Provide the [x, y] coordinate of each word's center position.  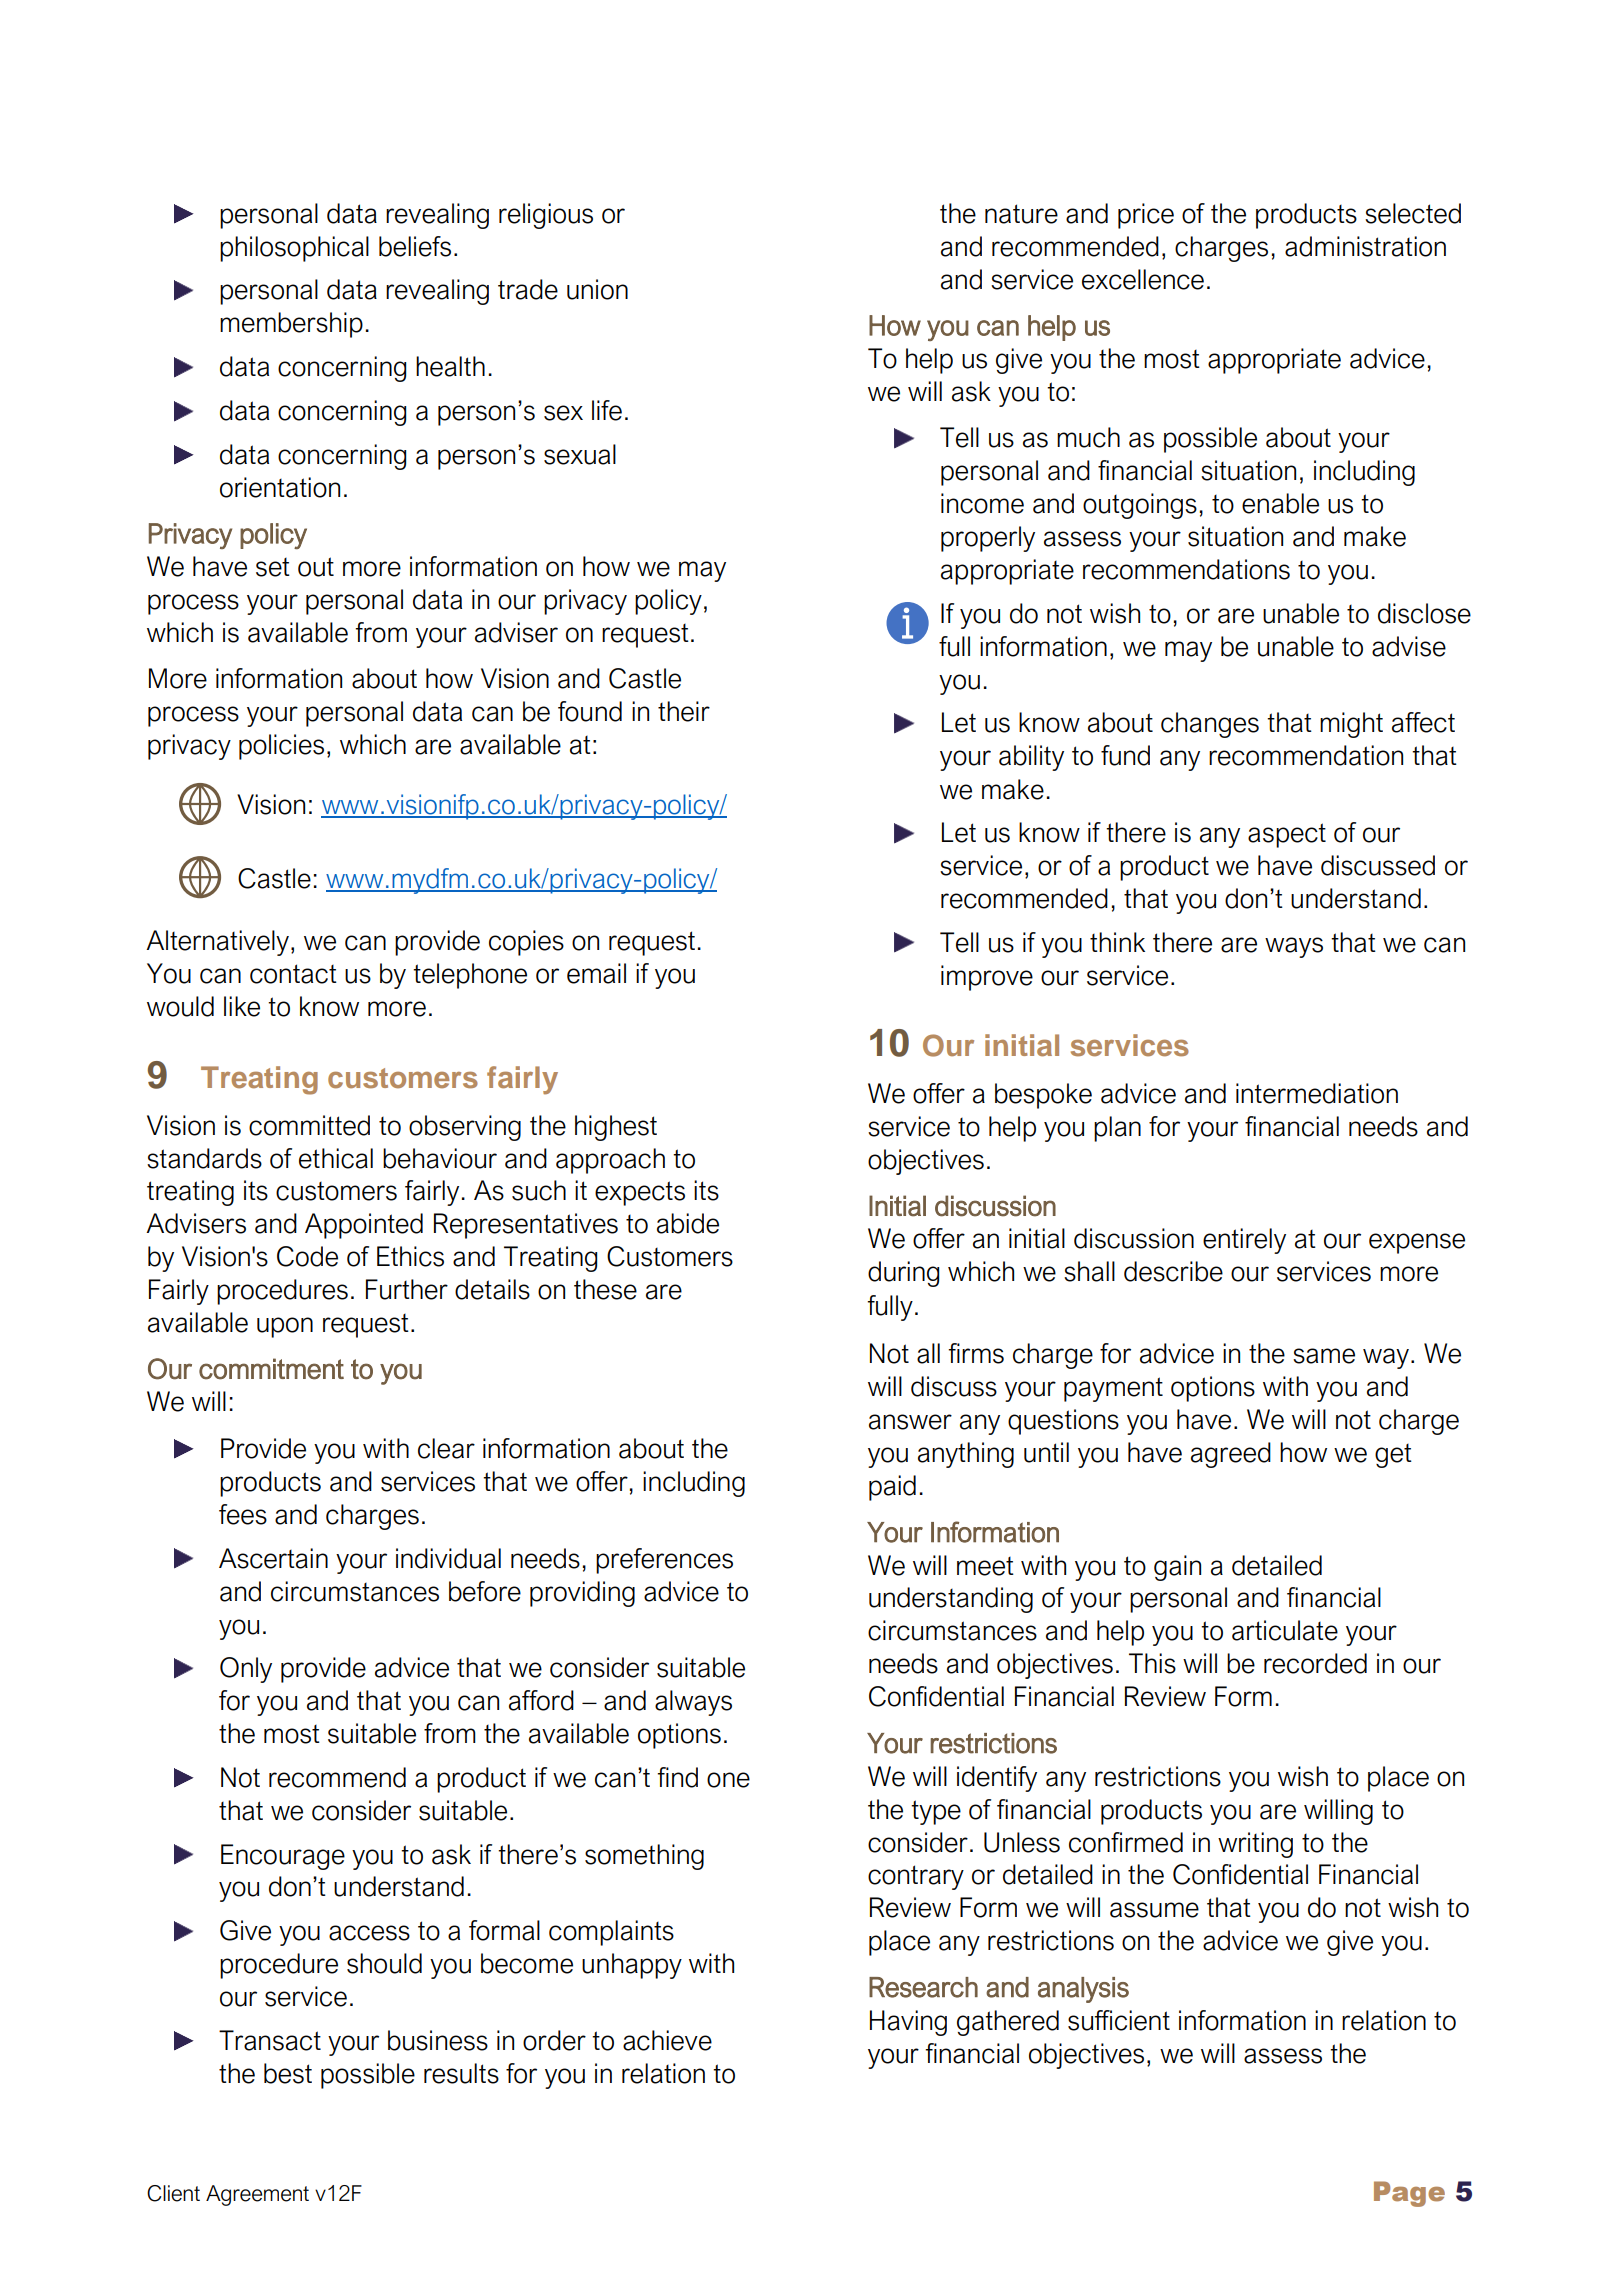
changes [1210, 725]
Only [246, 1670]
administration [1365, 246]
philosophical [294, 249]
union [597, 289]
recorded [1315, 1663]
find [677, 1777]
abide [688, 1223]
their [684, 711]
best [288, 2073]
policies [281, 747]
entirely [1244, 1241]
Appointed [364, 1226]
